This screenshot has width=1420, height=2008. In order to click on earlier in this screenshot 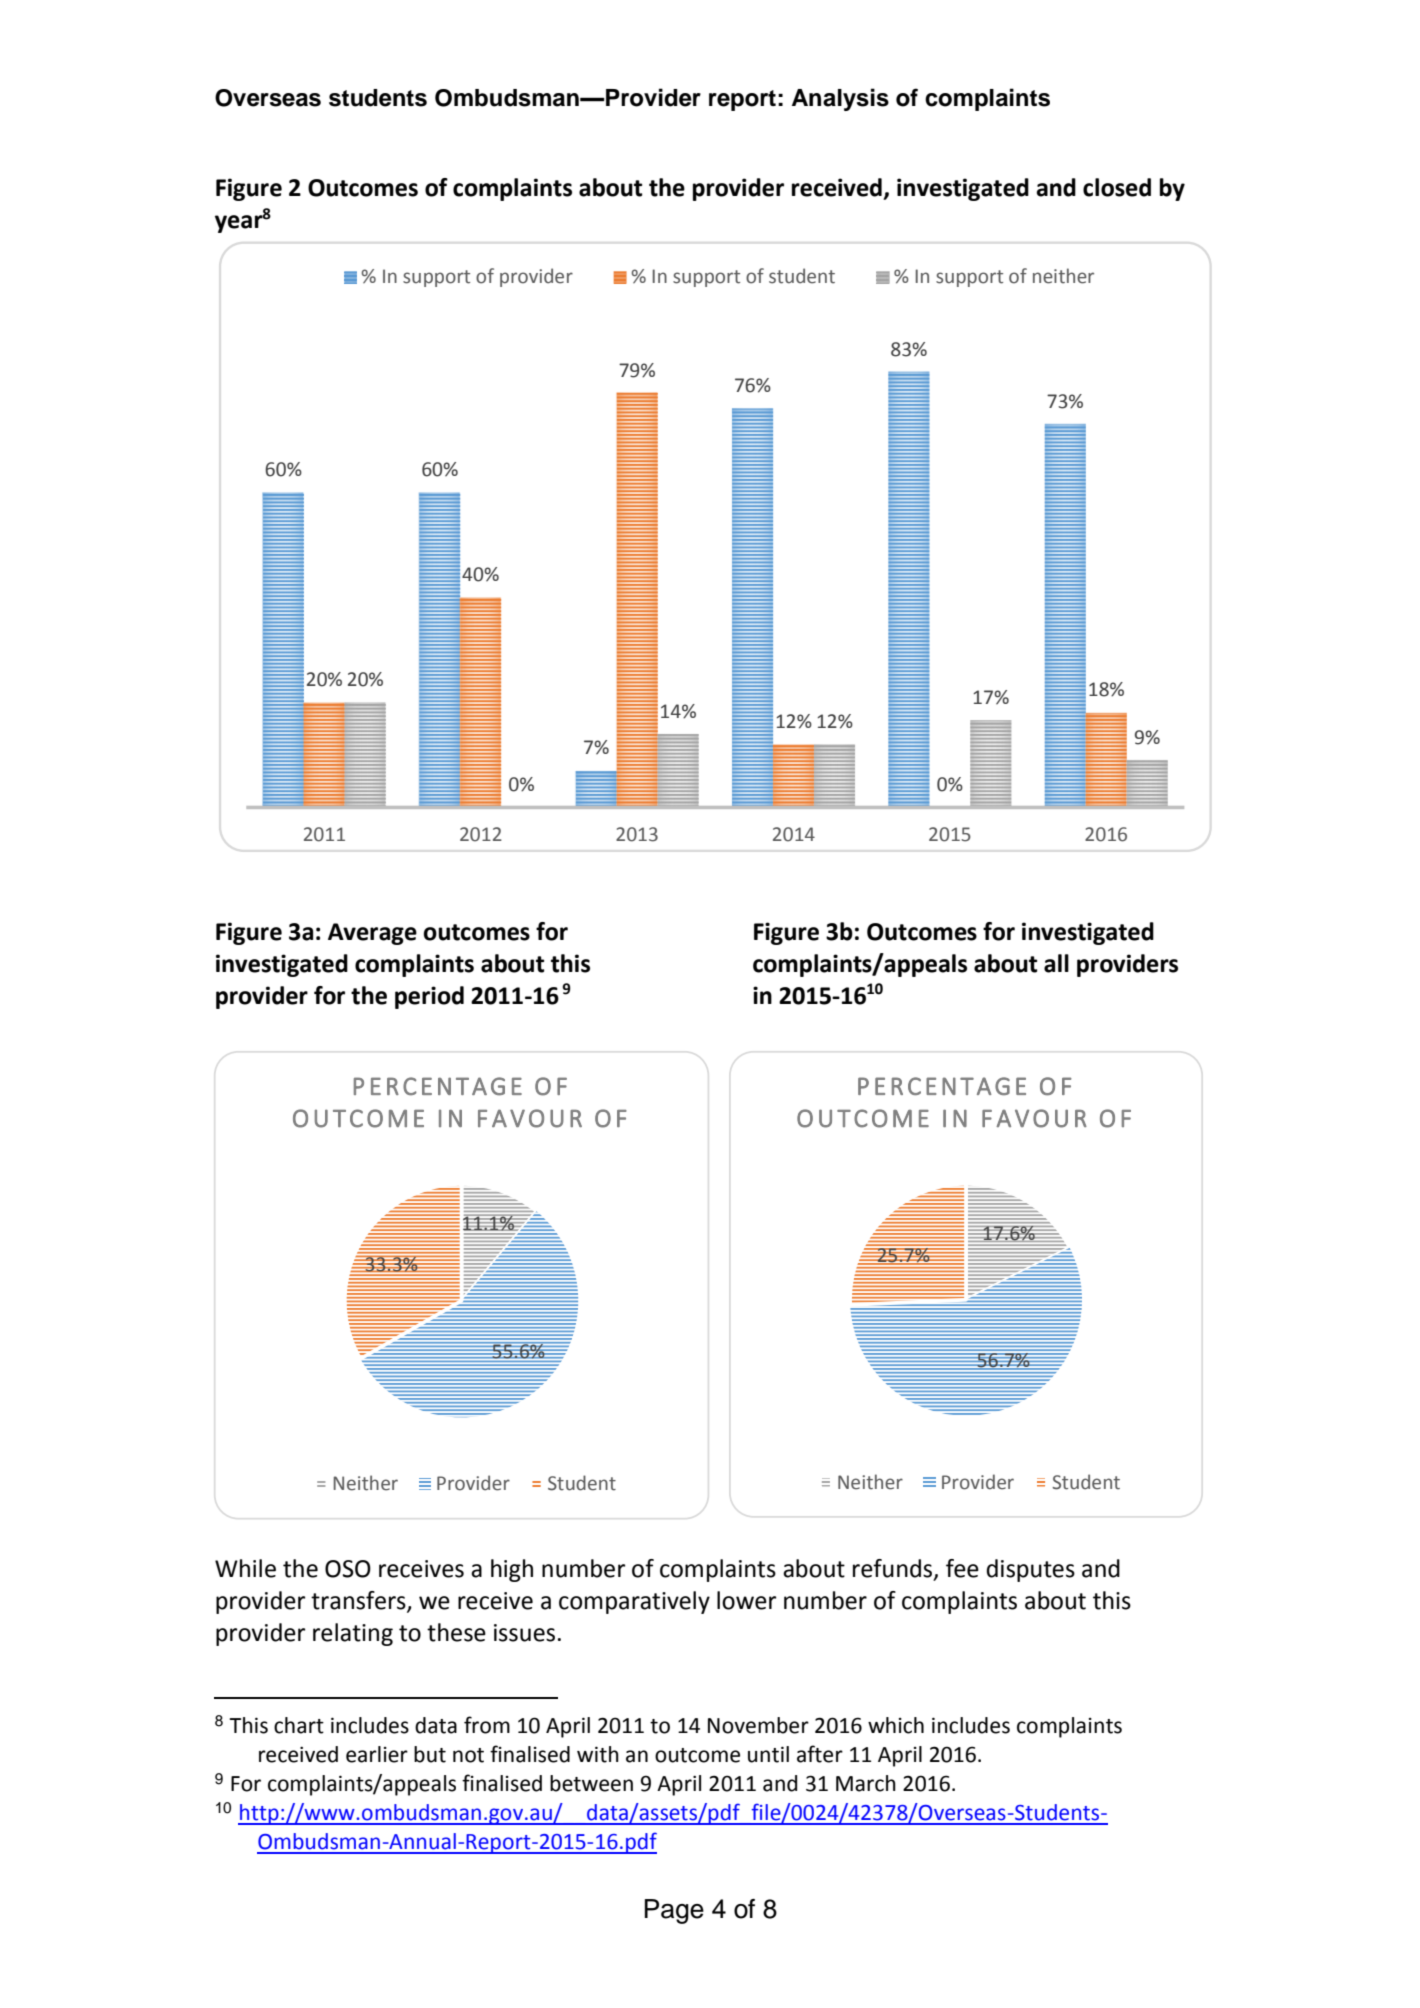, I will do `click(377, 1754)`.
